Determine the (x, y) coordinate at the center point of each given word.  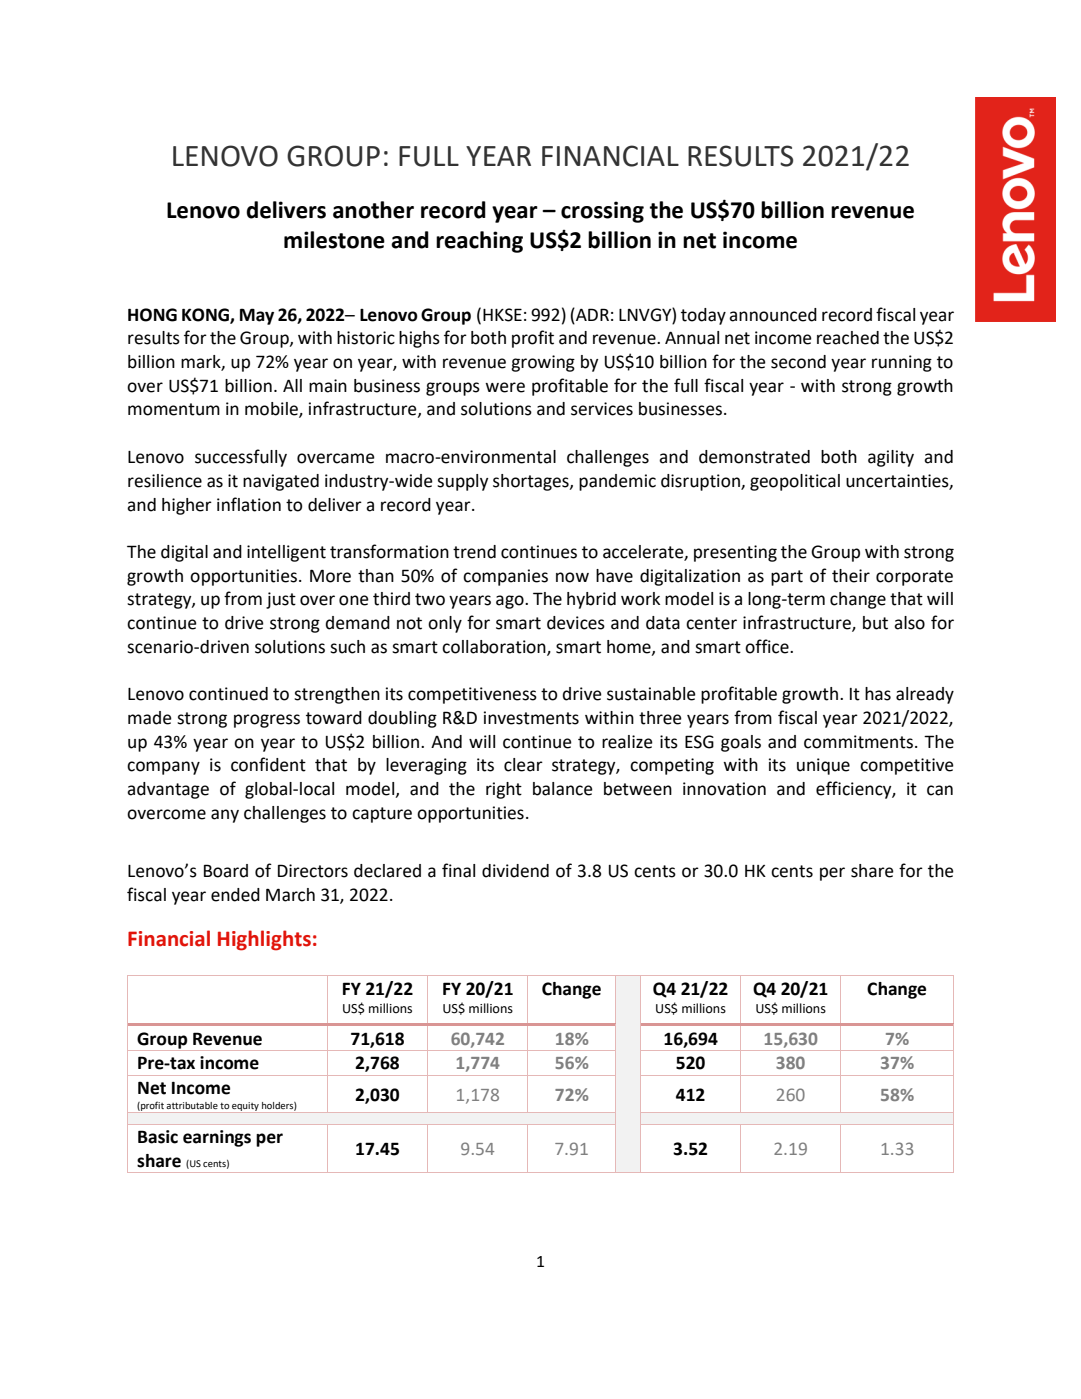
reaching (479, 242)
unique (823, 766)
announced (773, 315)
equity (245, 1107)
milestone (334, 240)
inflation (249, 504)
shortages (532, 482)
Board (226, 871)
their (851, 576)
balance (563, 789)
